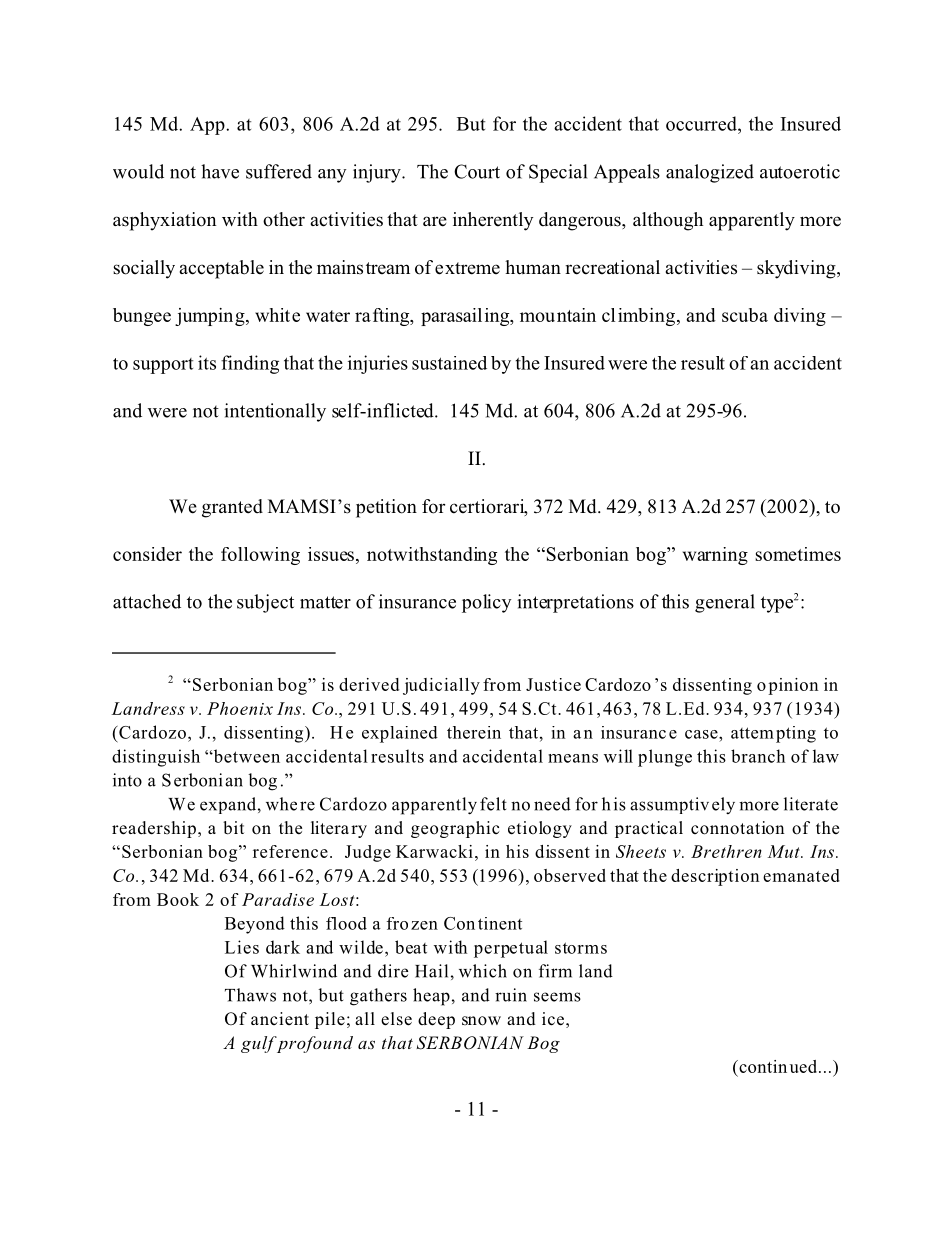 The width and height of the screenshot is (952, 1233). I want to click on general, so click(725, 603).
